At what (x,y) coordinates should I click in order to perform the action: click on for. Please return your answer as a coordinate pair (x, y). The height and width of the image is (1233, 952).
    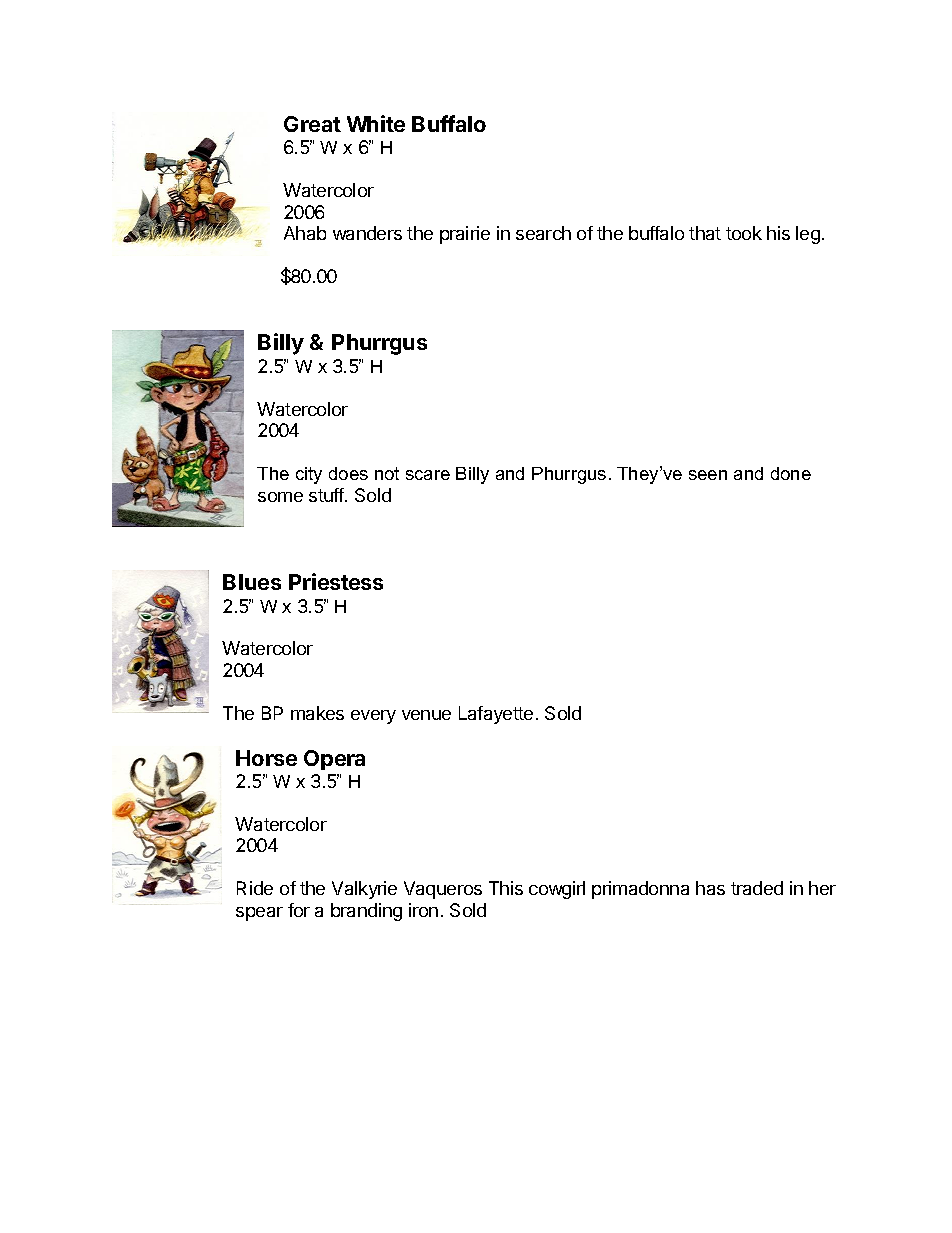
    Looking at the image, I should click on (299, 910).
